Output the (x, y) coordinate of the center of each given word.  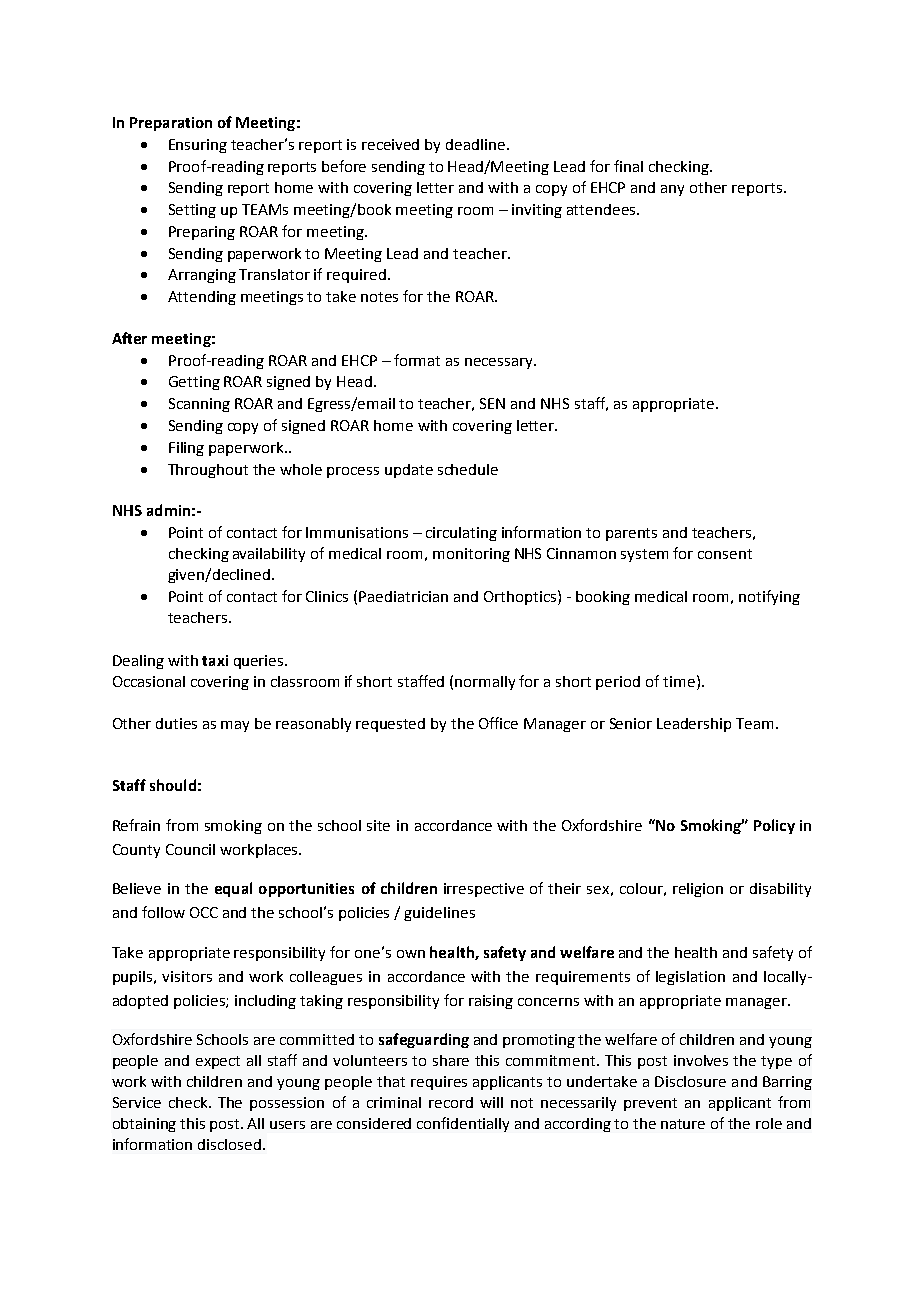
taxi (215, 660)
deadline (475, 144)
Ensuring (198, 146)
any (672, 190)
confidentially (463, 1124)
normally (485, 683)
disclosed (229, 1144)
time (679, 681)
